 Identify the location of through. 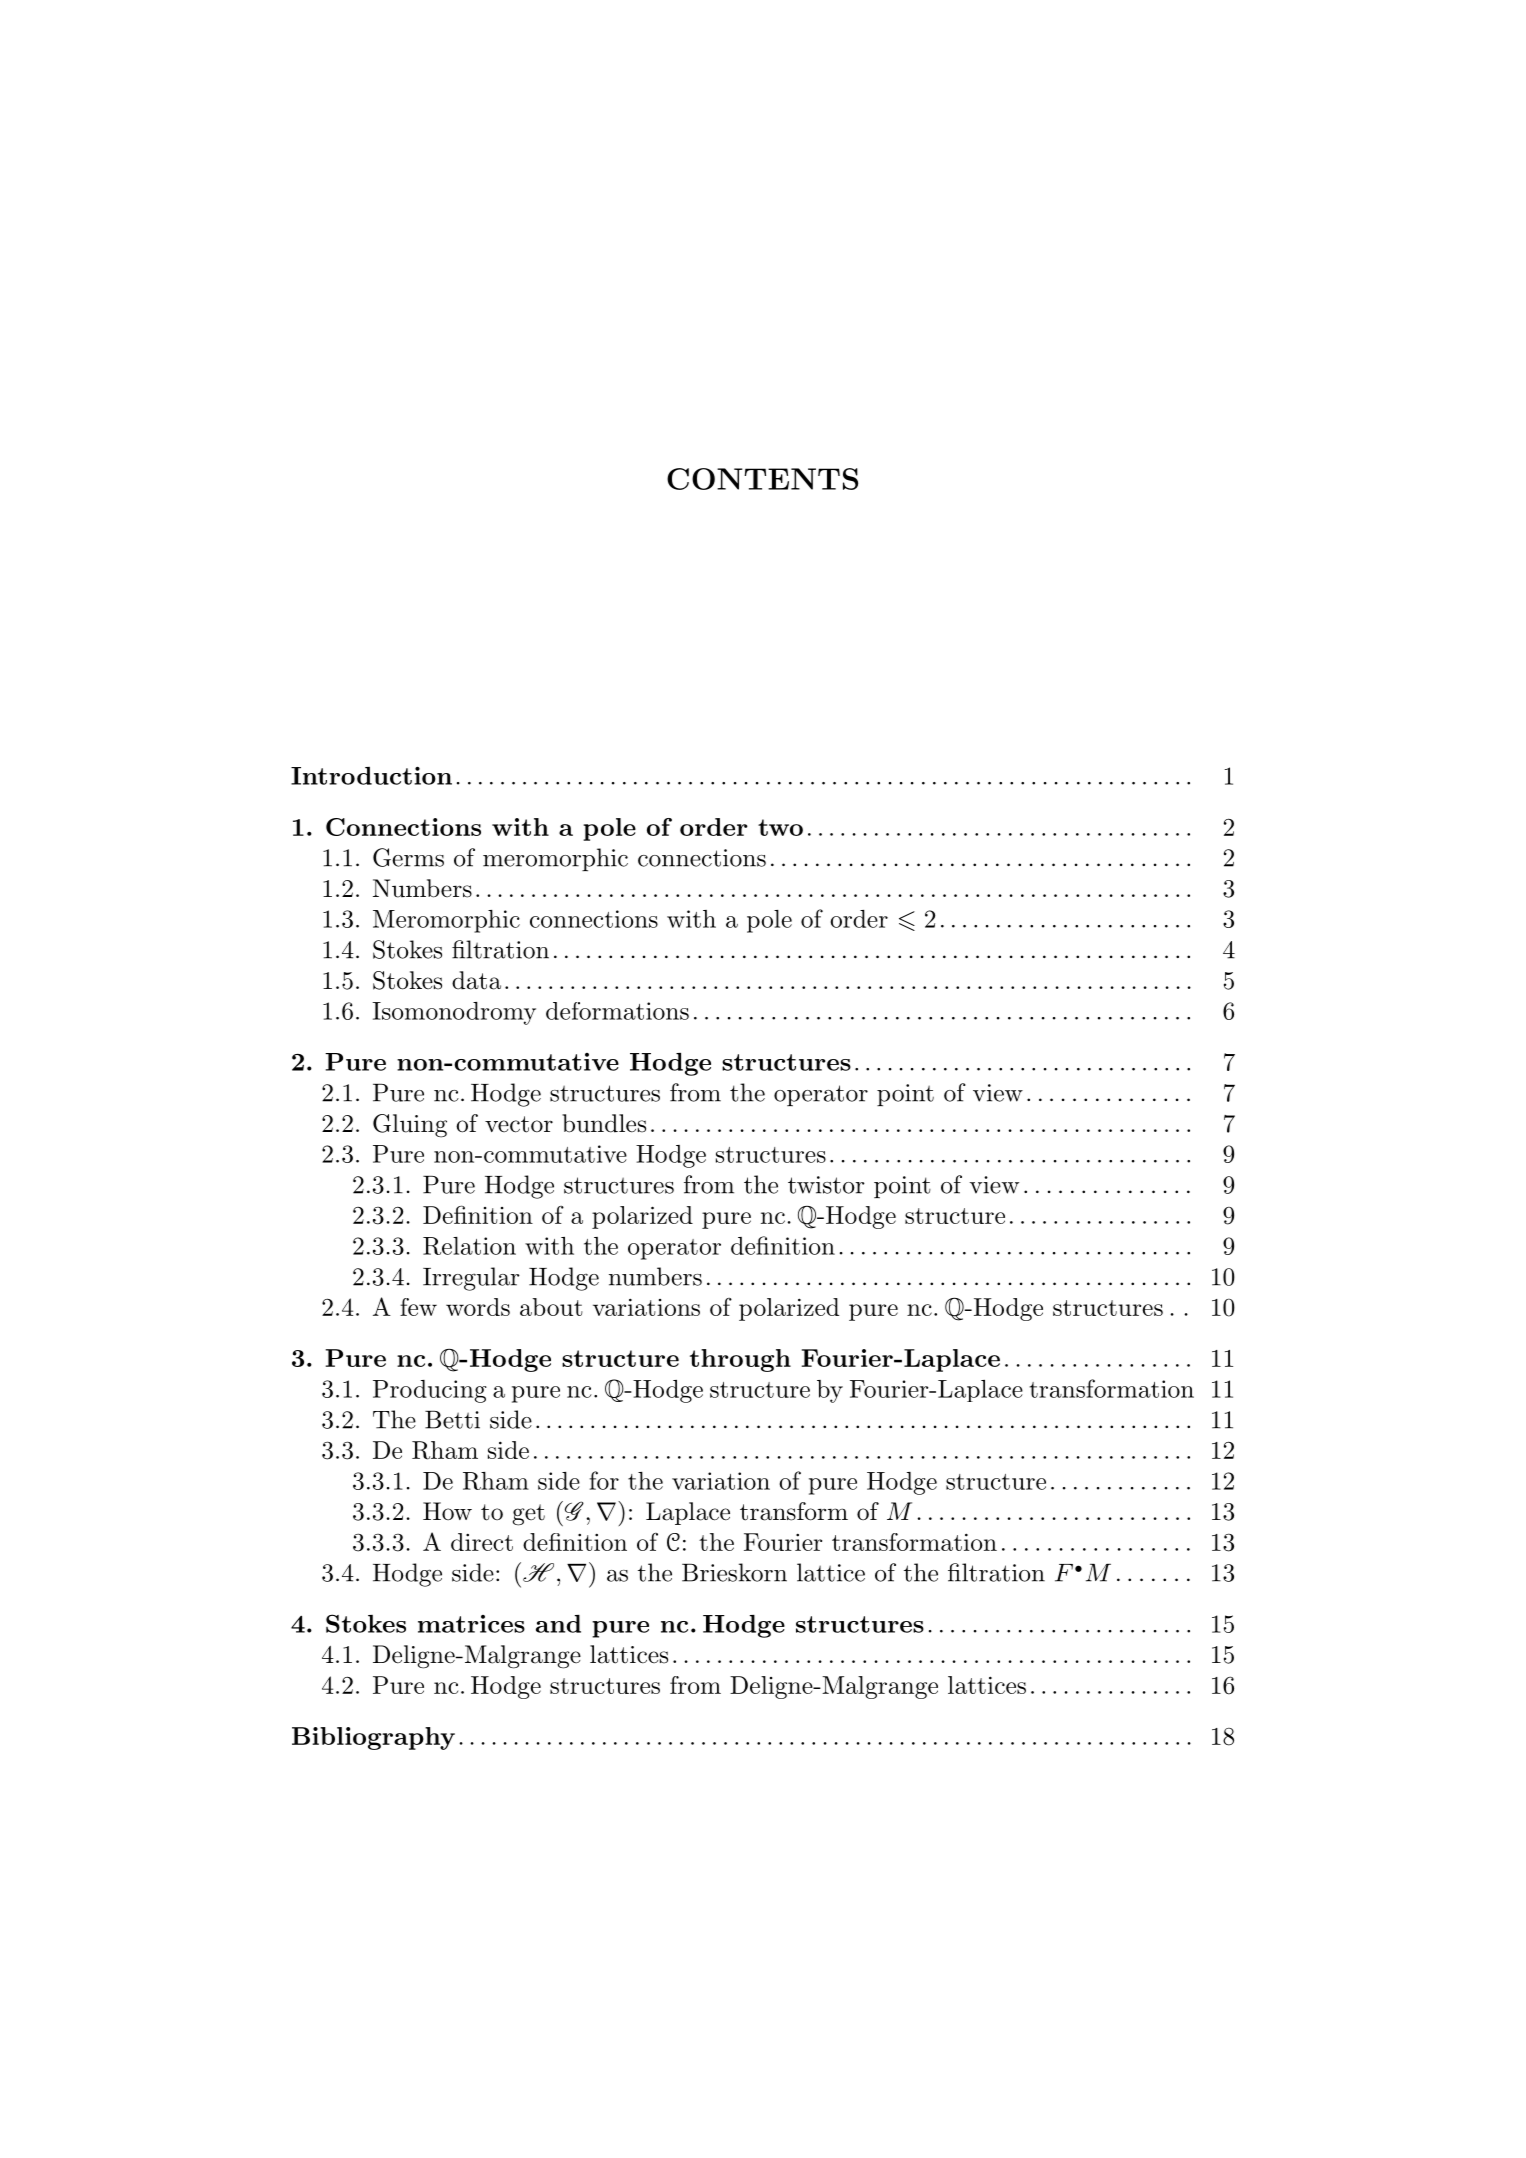
(740, 1360).
